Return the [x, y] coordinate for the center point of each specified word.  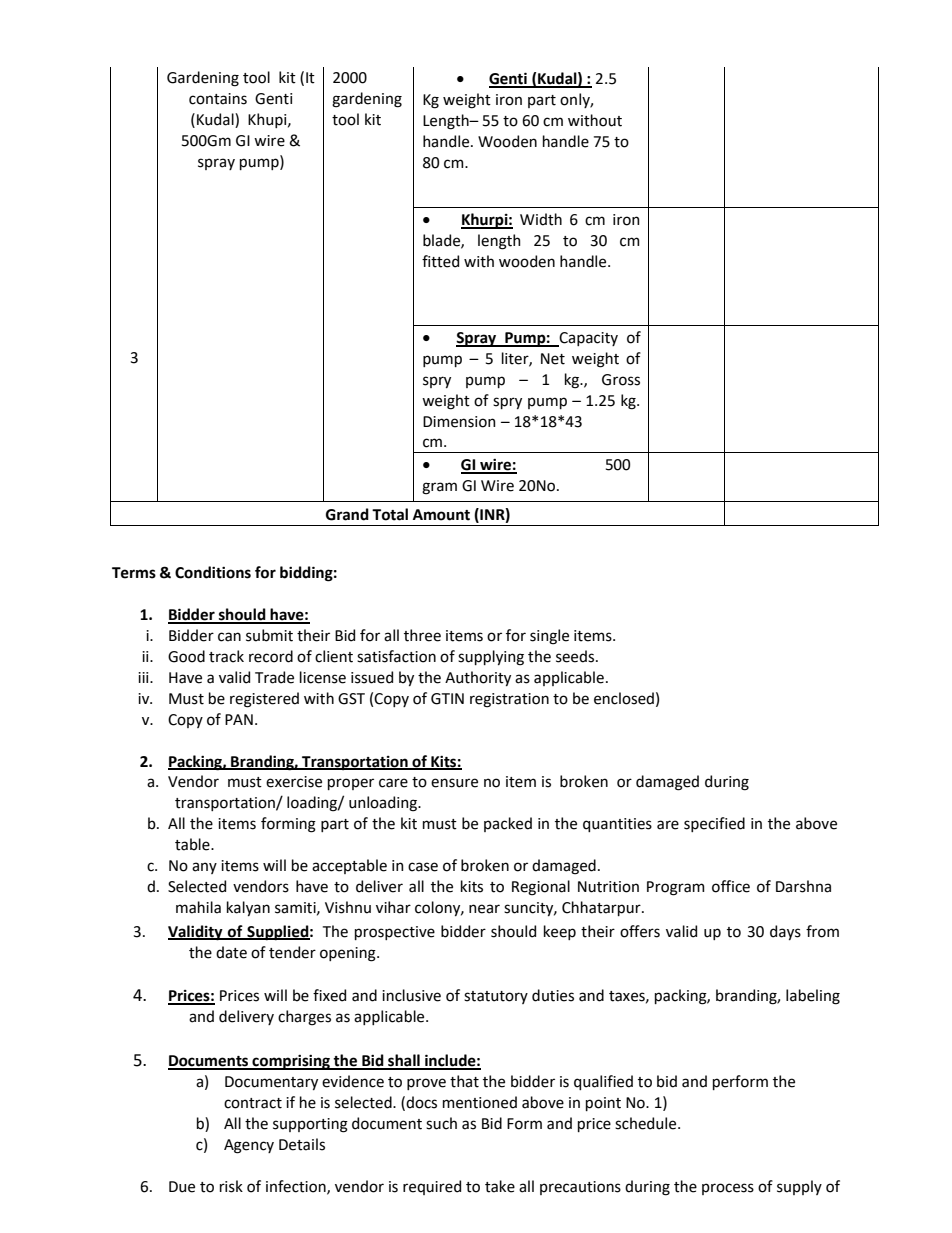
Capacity [587, 339]
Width [541, 219]
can [229, 637]
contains [218, 99]
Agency [249, 1146]
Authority [478, 678]
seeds [576, 656]
